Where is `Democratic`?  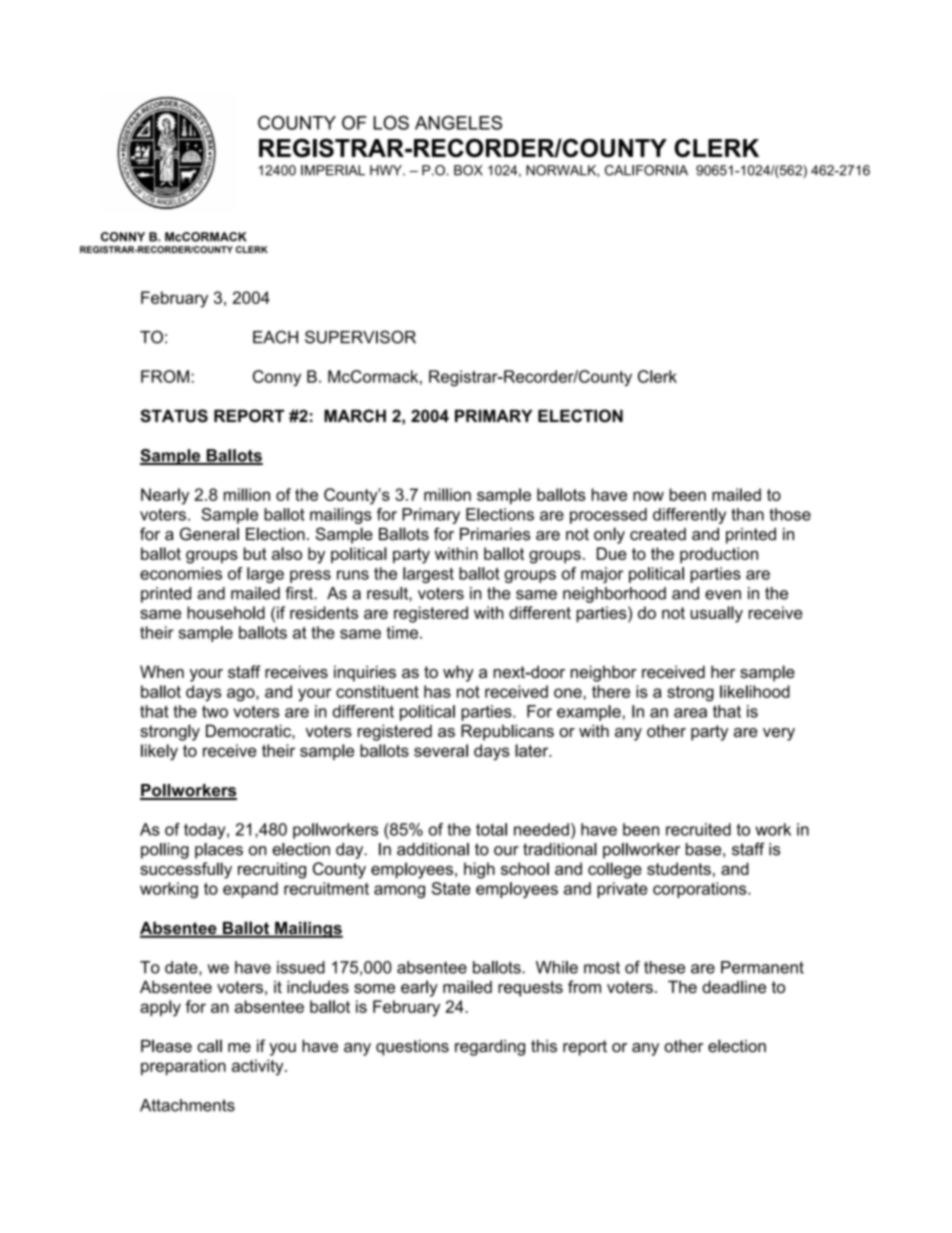 Democratic is located at coordinates (249, 730).
